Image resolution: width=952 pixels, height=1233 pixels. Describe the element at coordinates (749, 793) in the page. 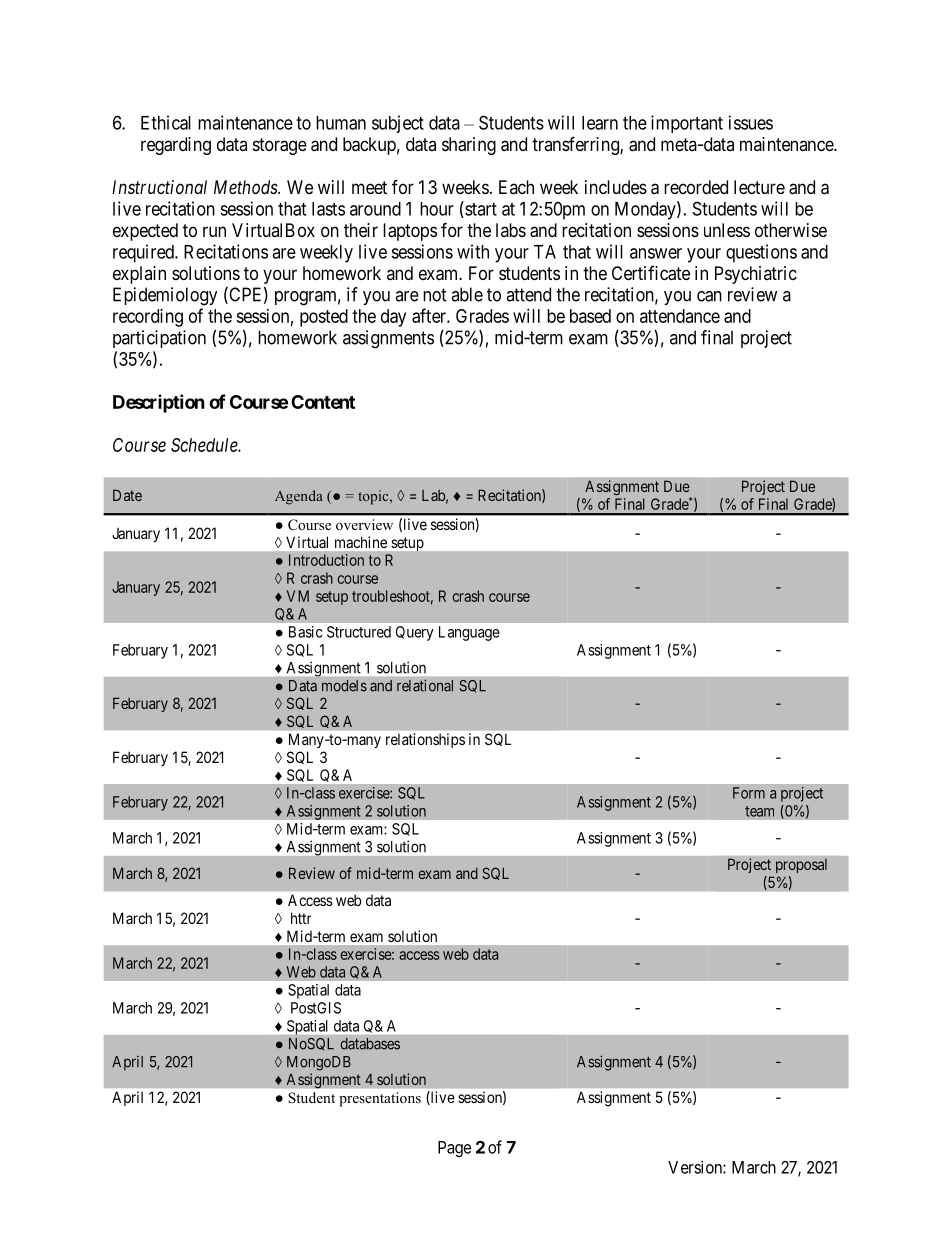

I see `Form` at that location.
